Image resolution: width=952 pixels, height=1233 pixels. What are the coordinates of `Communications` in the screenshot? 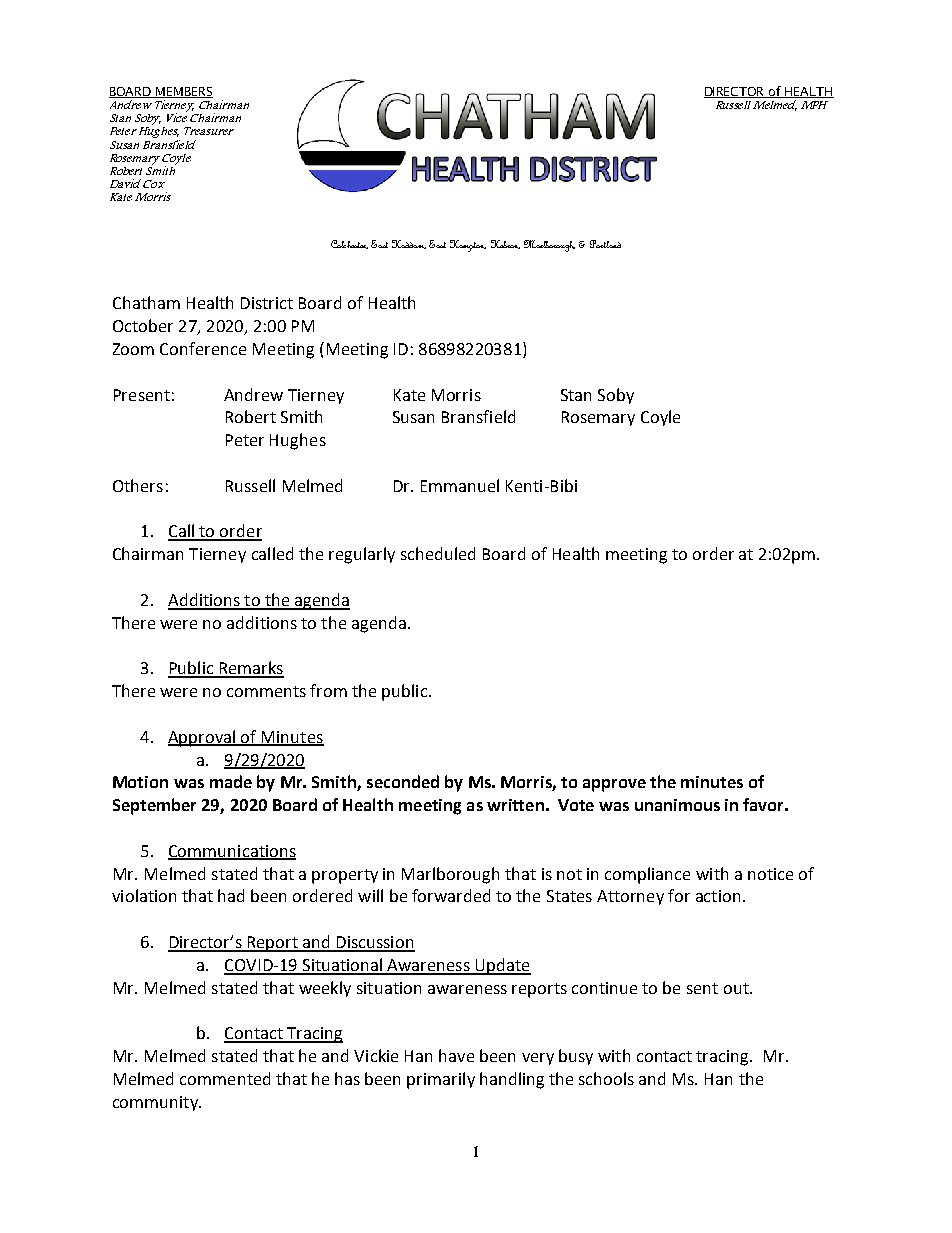 It's located at (232, 852).
